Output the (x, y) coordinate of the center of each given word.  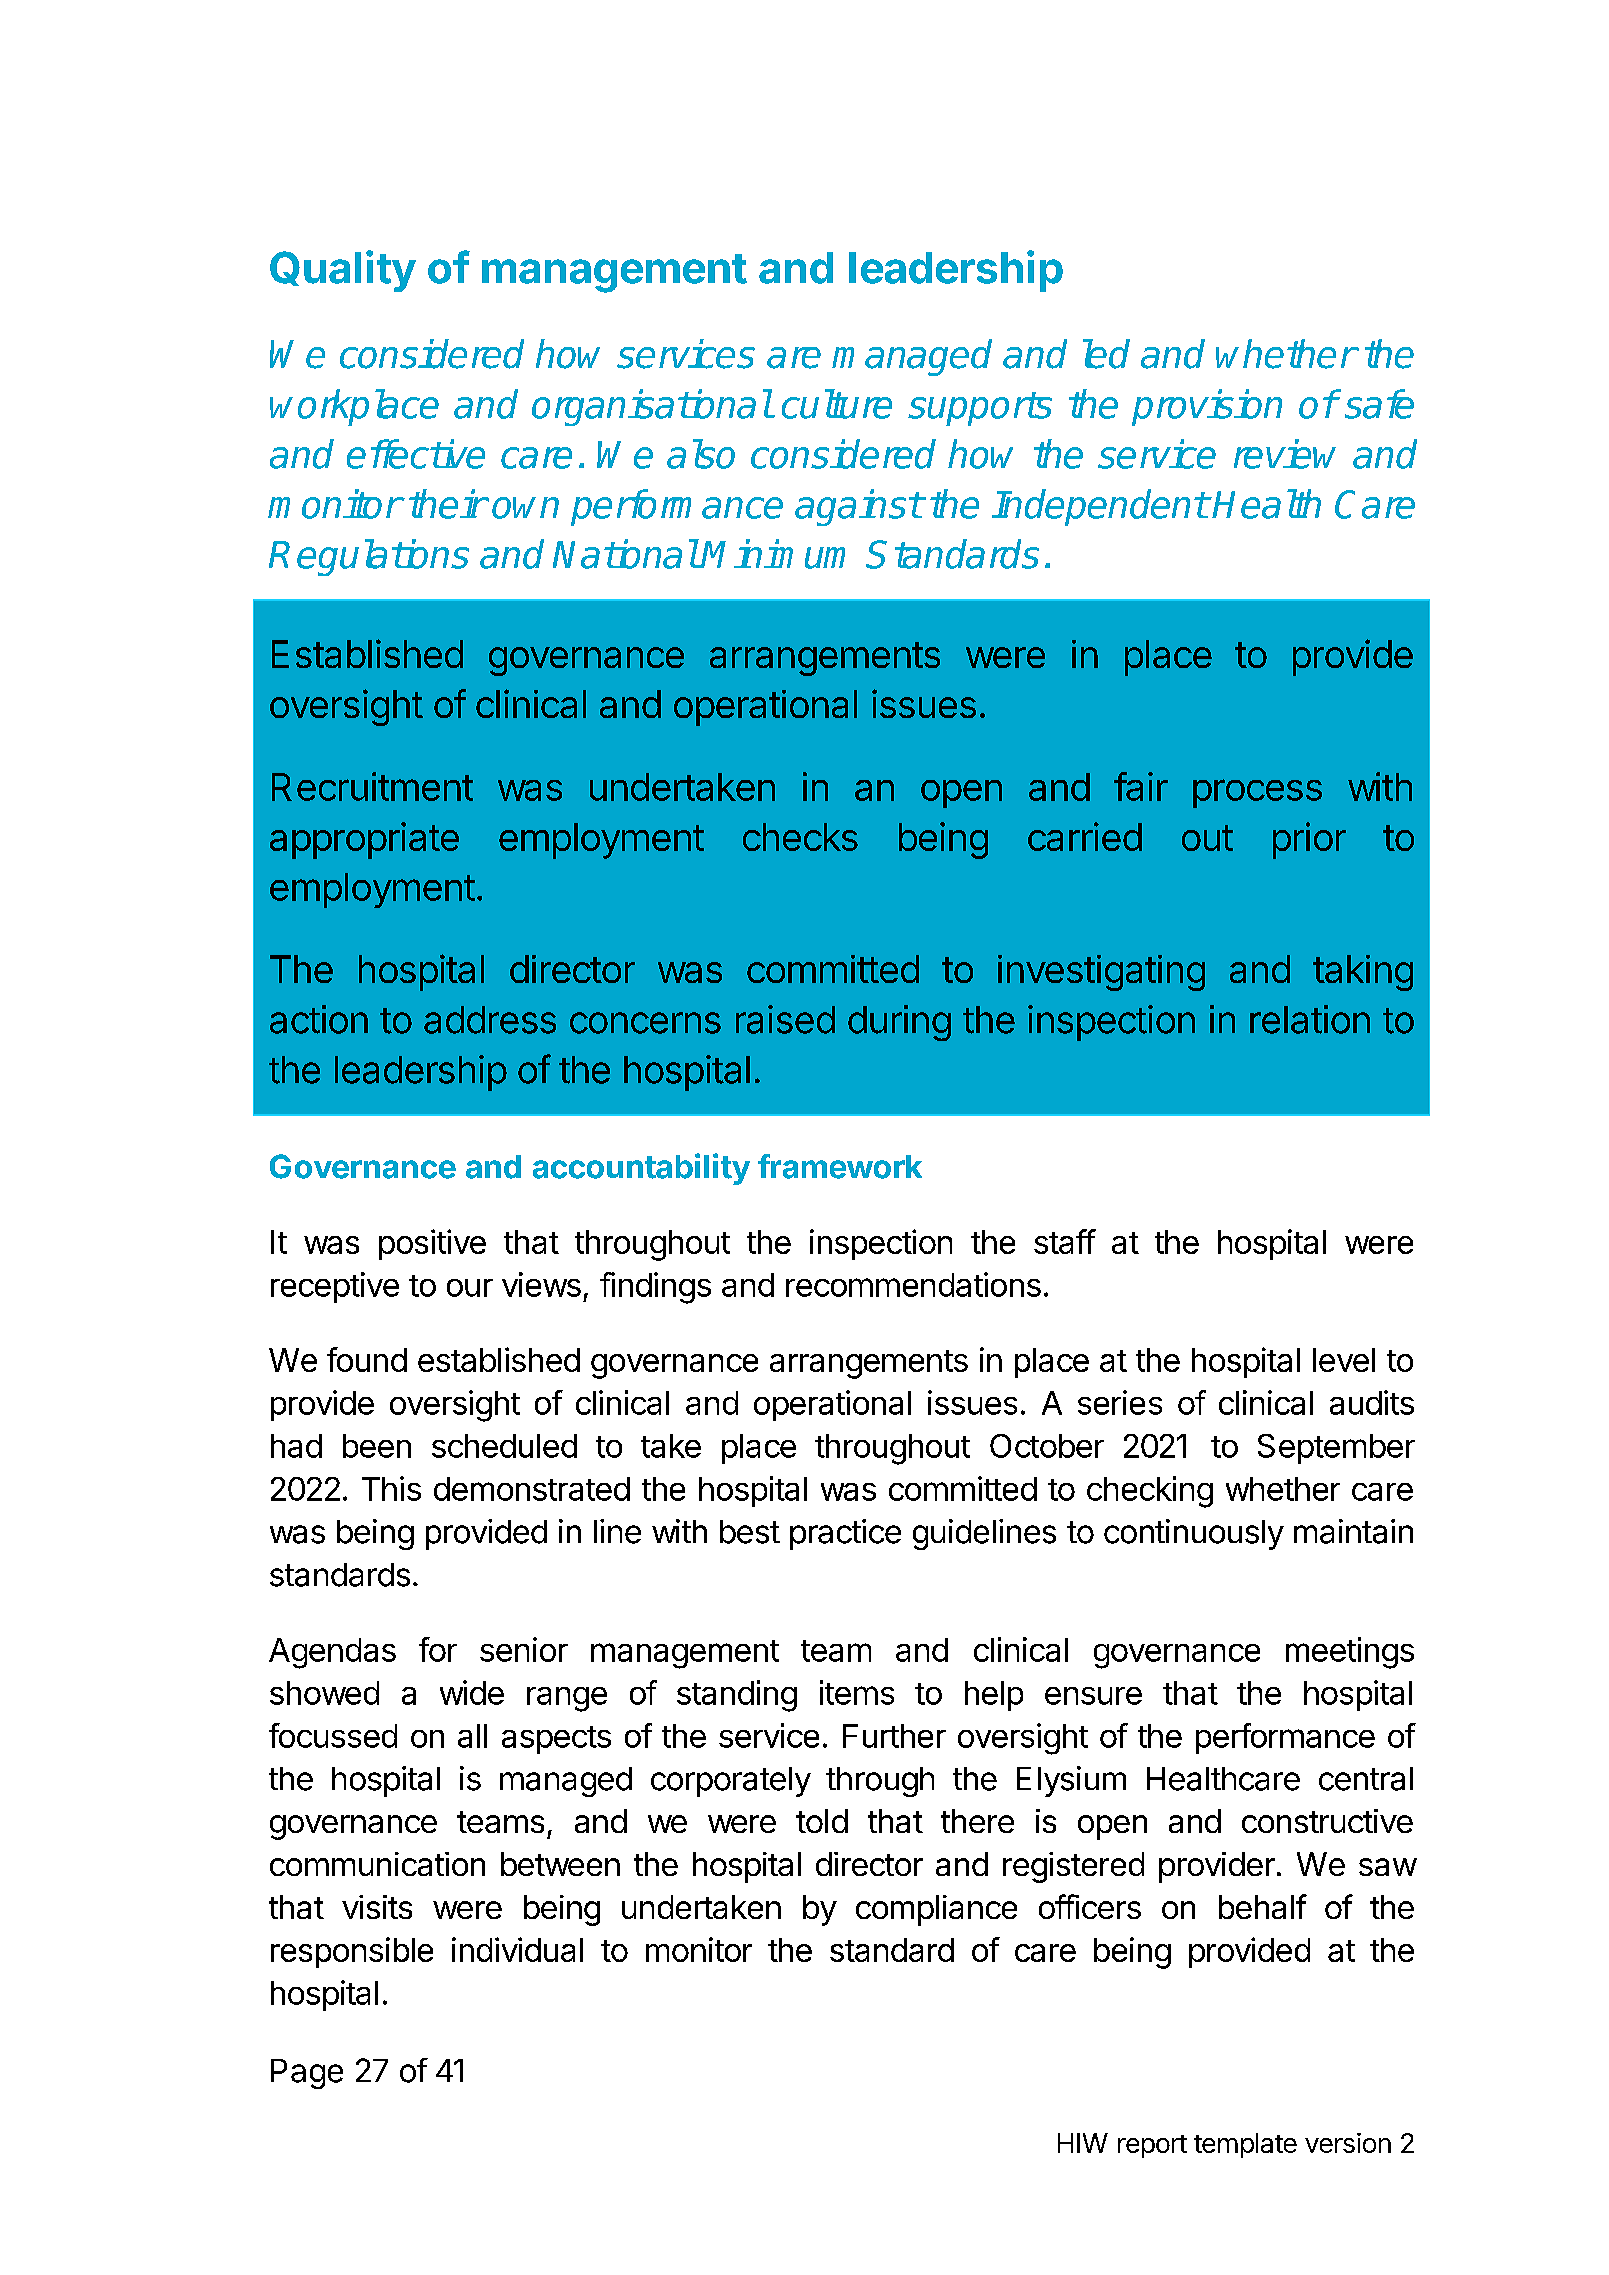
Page (307, 2074)
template (1245, 2145)
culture (837, 404)
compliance (936, 1910)
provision (1207, 407)
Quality (343, 271)
